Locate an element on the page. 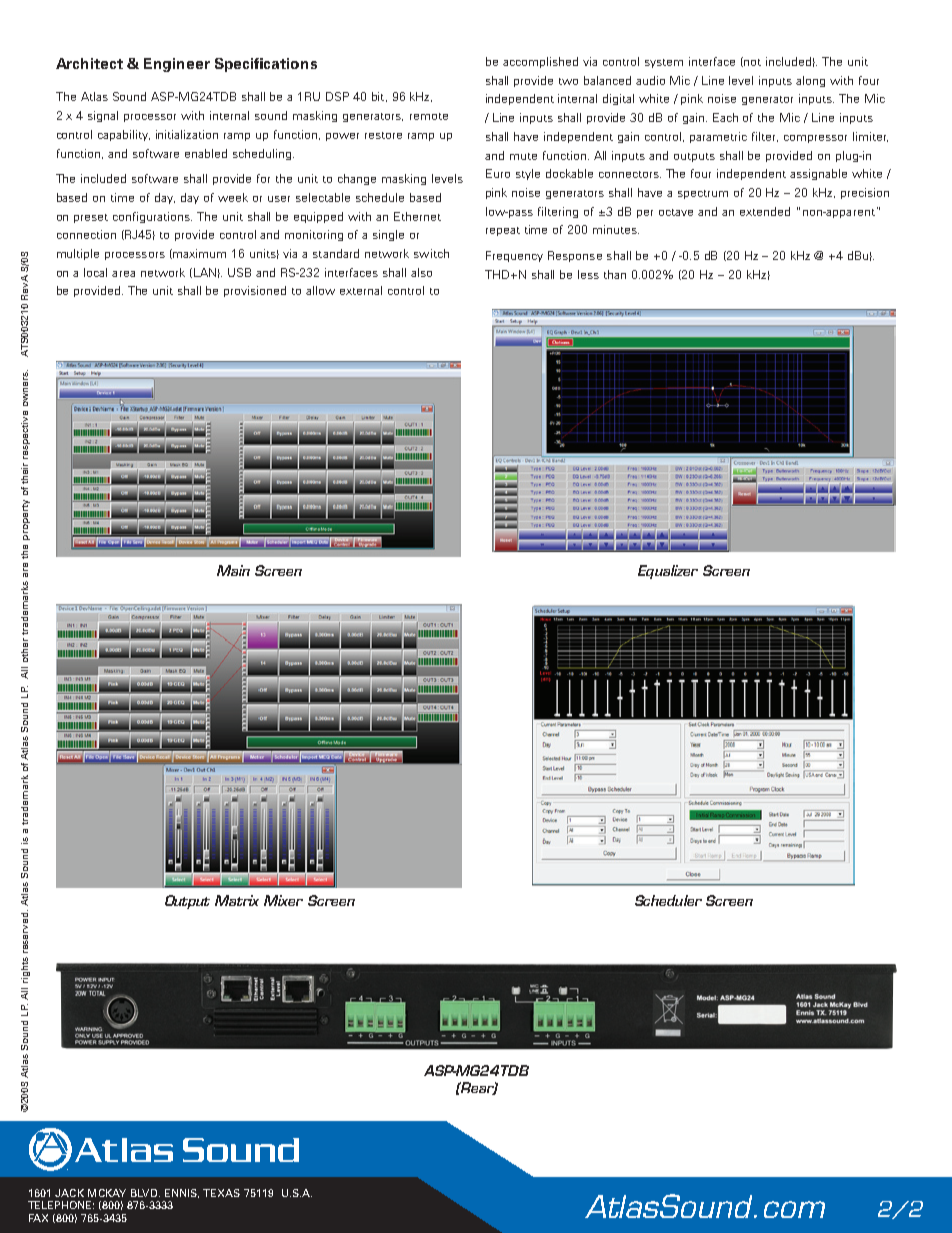 The height and width of the document is (1233, 952). area is located at coordinates (123, 274).
